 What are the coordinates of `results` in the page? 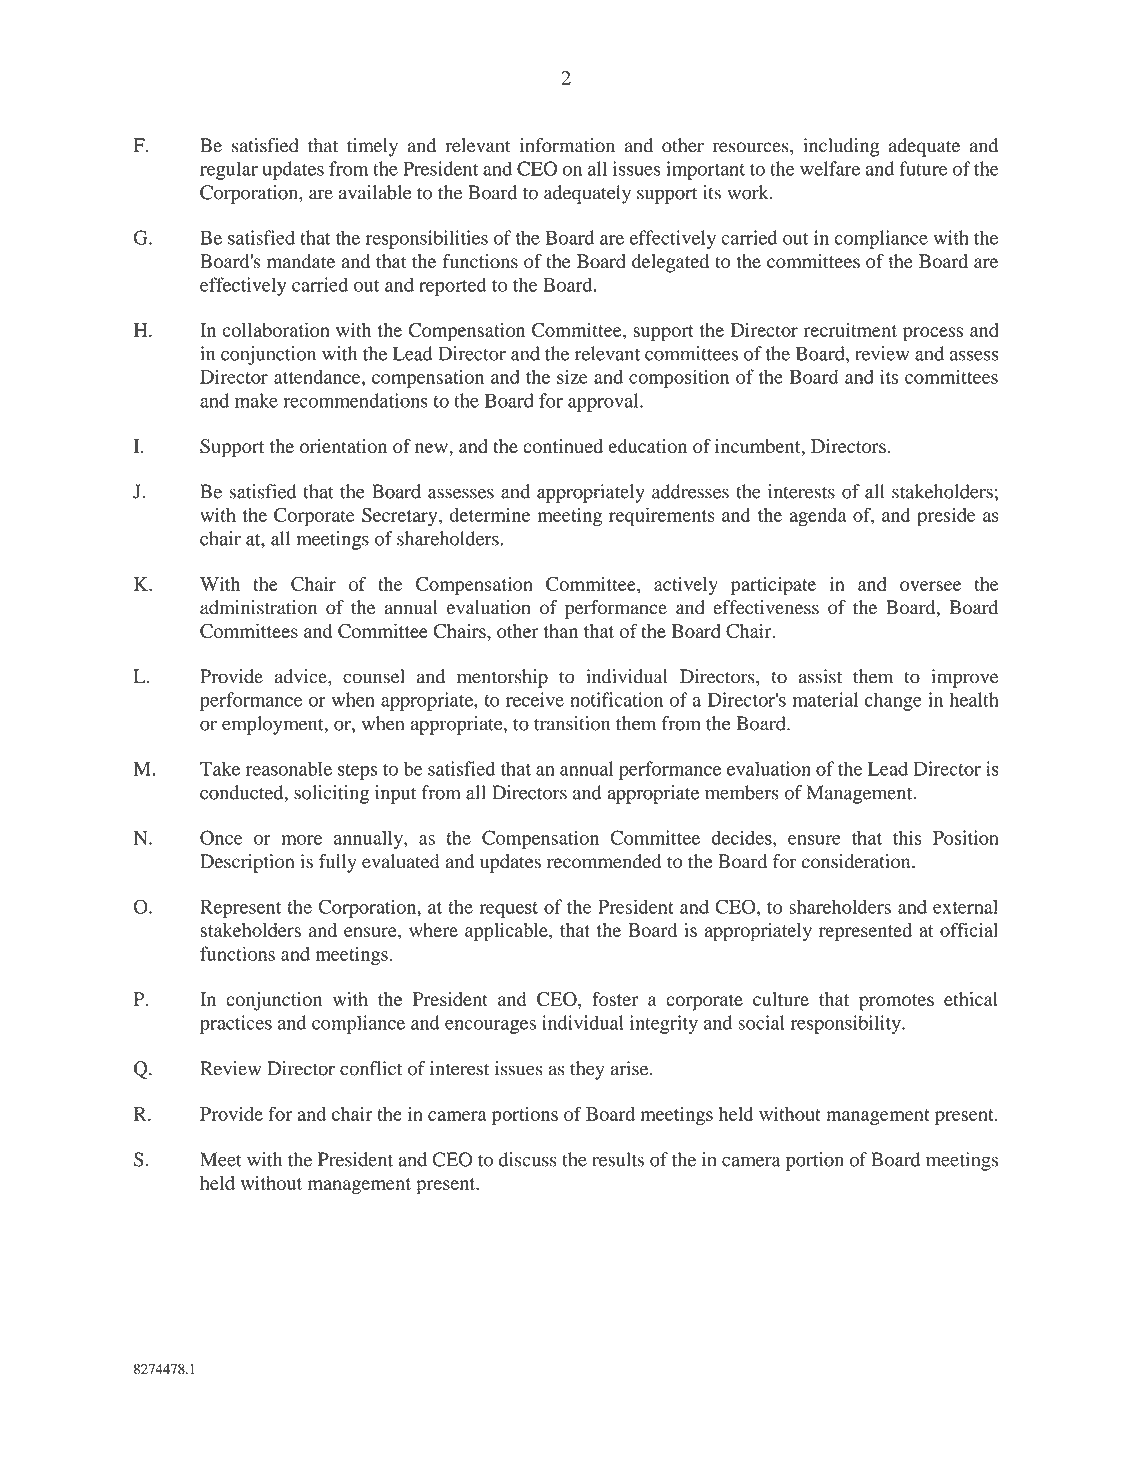 It's located at (618, 1159).
